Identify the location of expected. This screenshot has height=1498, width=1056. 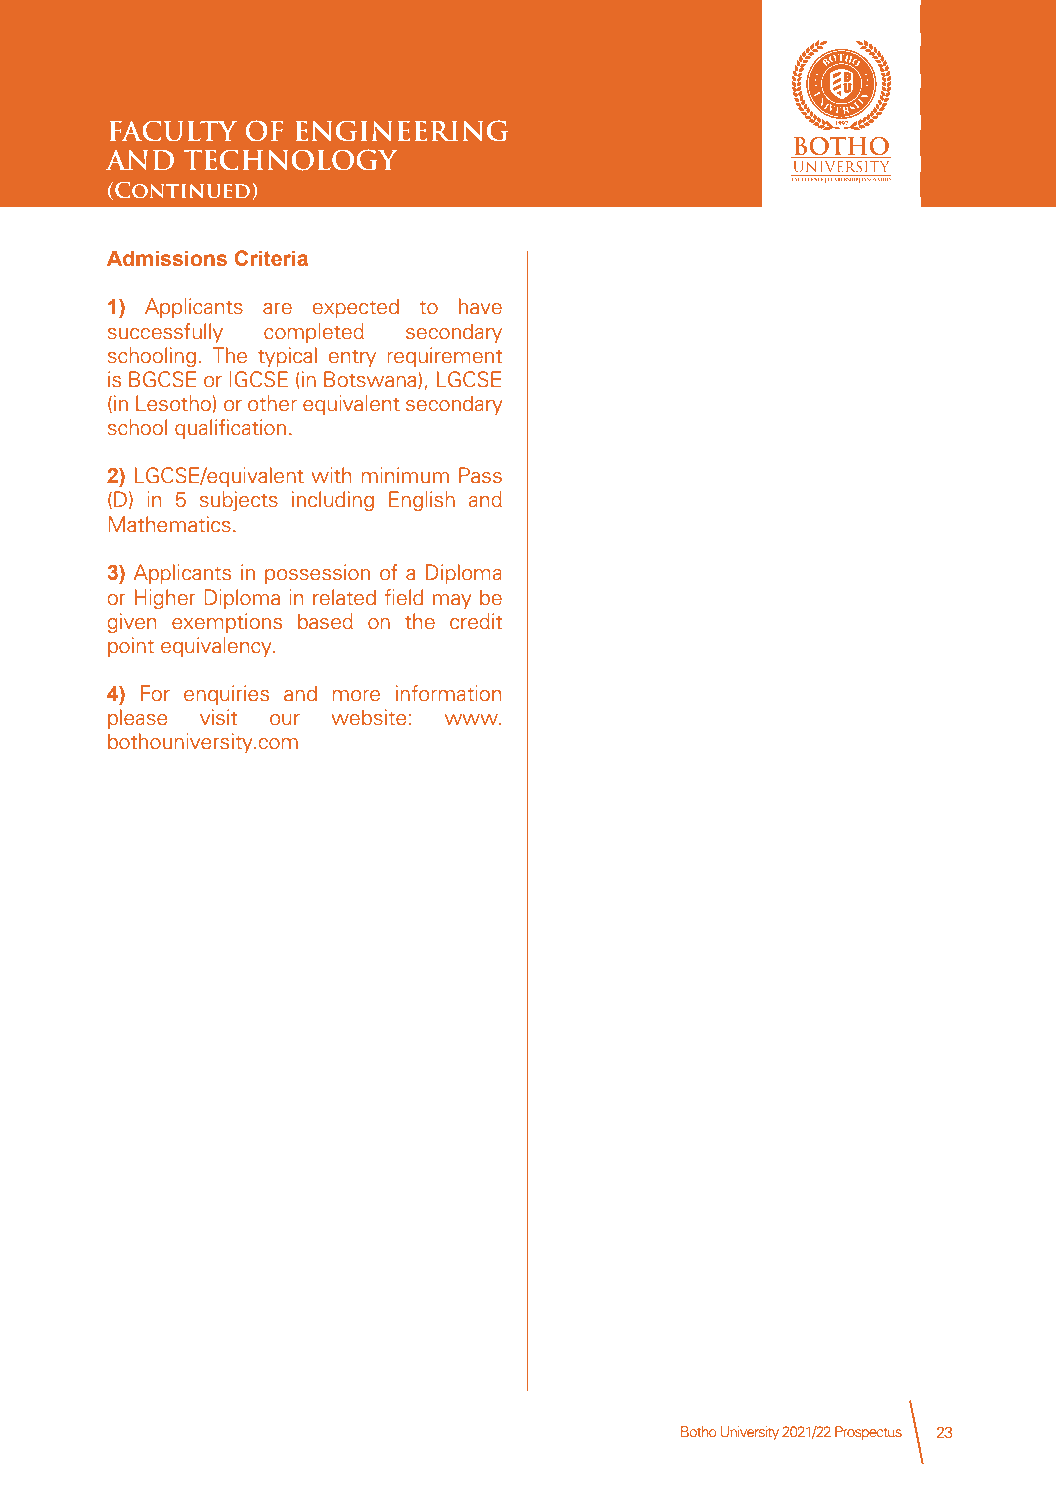
(356, 308).
